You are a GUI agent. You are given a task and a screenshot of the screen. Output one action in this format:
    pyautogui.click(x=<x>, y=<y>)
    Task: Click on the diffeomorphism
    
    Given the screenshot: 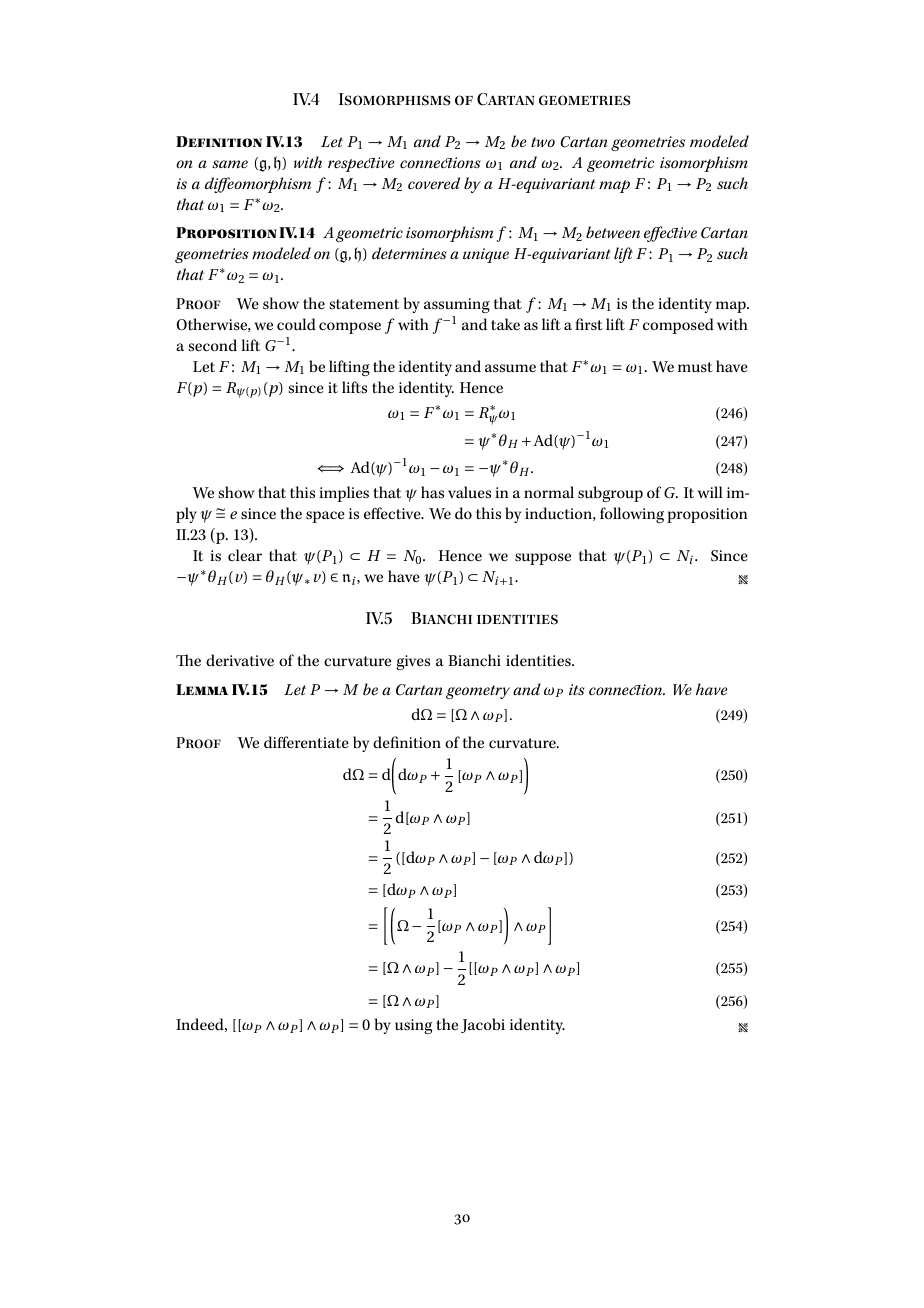 What is the action you would take?
    pyautogui.click(x=258, y=185)
